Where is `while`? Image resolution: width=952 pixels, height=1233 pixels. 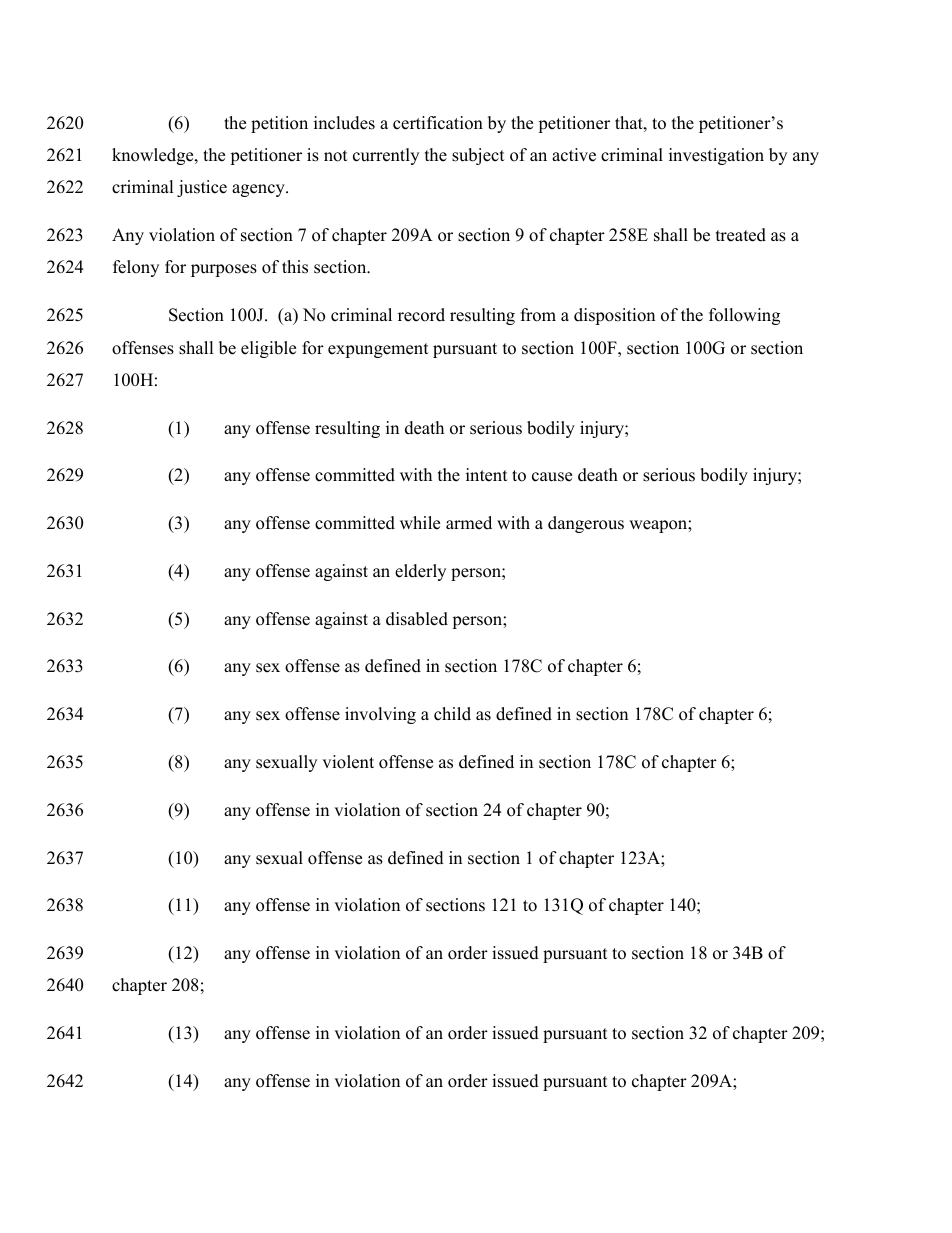
while is located at coordinates (420, 523).
